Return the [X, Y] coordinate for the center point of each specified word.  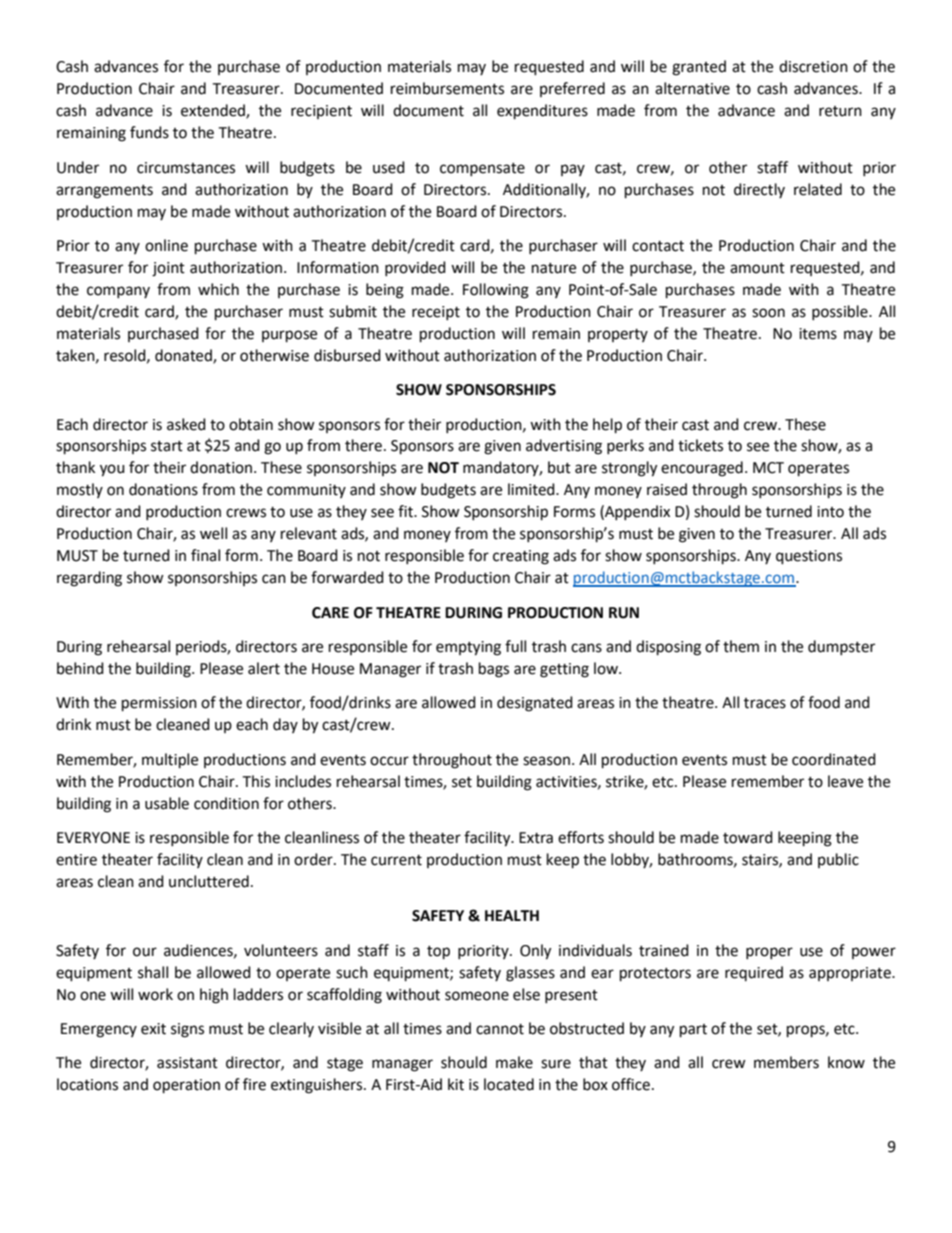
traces [765, 703]
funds [149, 132]
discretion [813, 66]
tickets [700, 445]
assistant [187, 1063]
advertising [564, 447]
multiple [170, 761]
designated [535, 704]
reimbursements [447, 88]
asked [186, 424]
